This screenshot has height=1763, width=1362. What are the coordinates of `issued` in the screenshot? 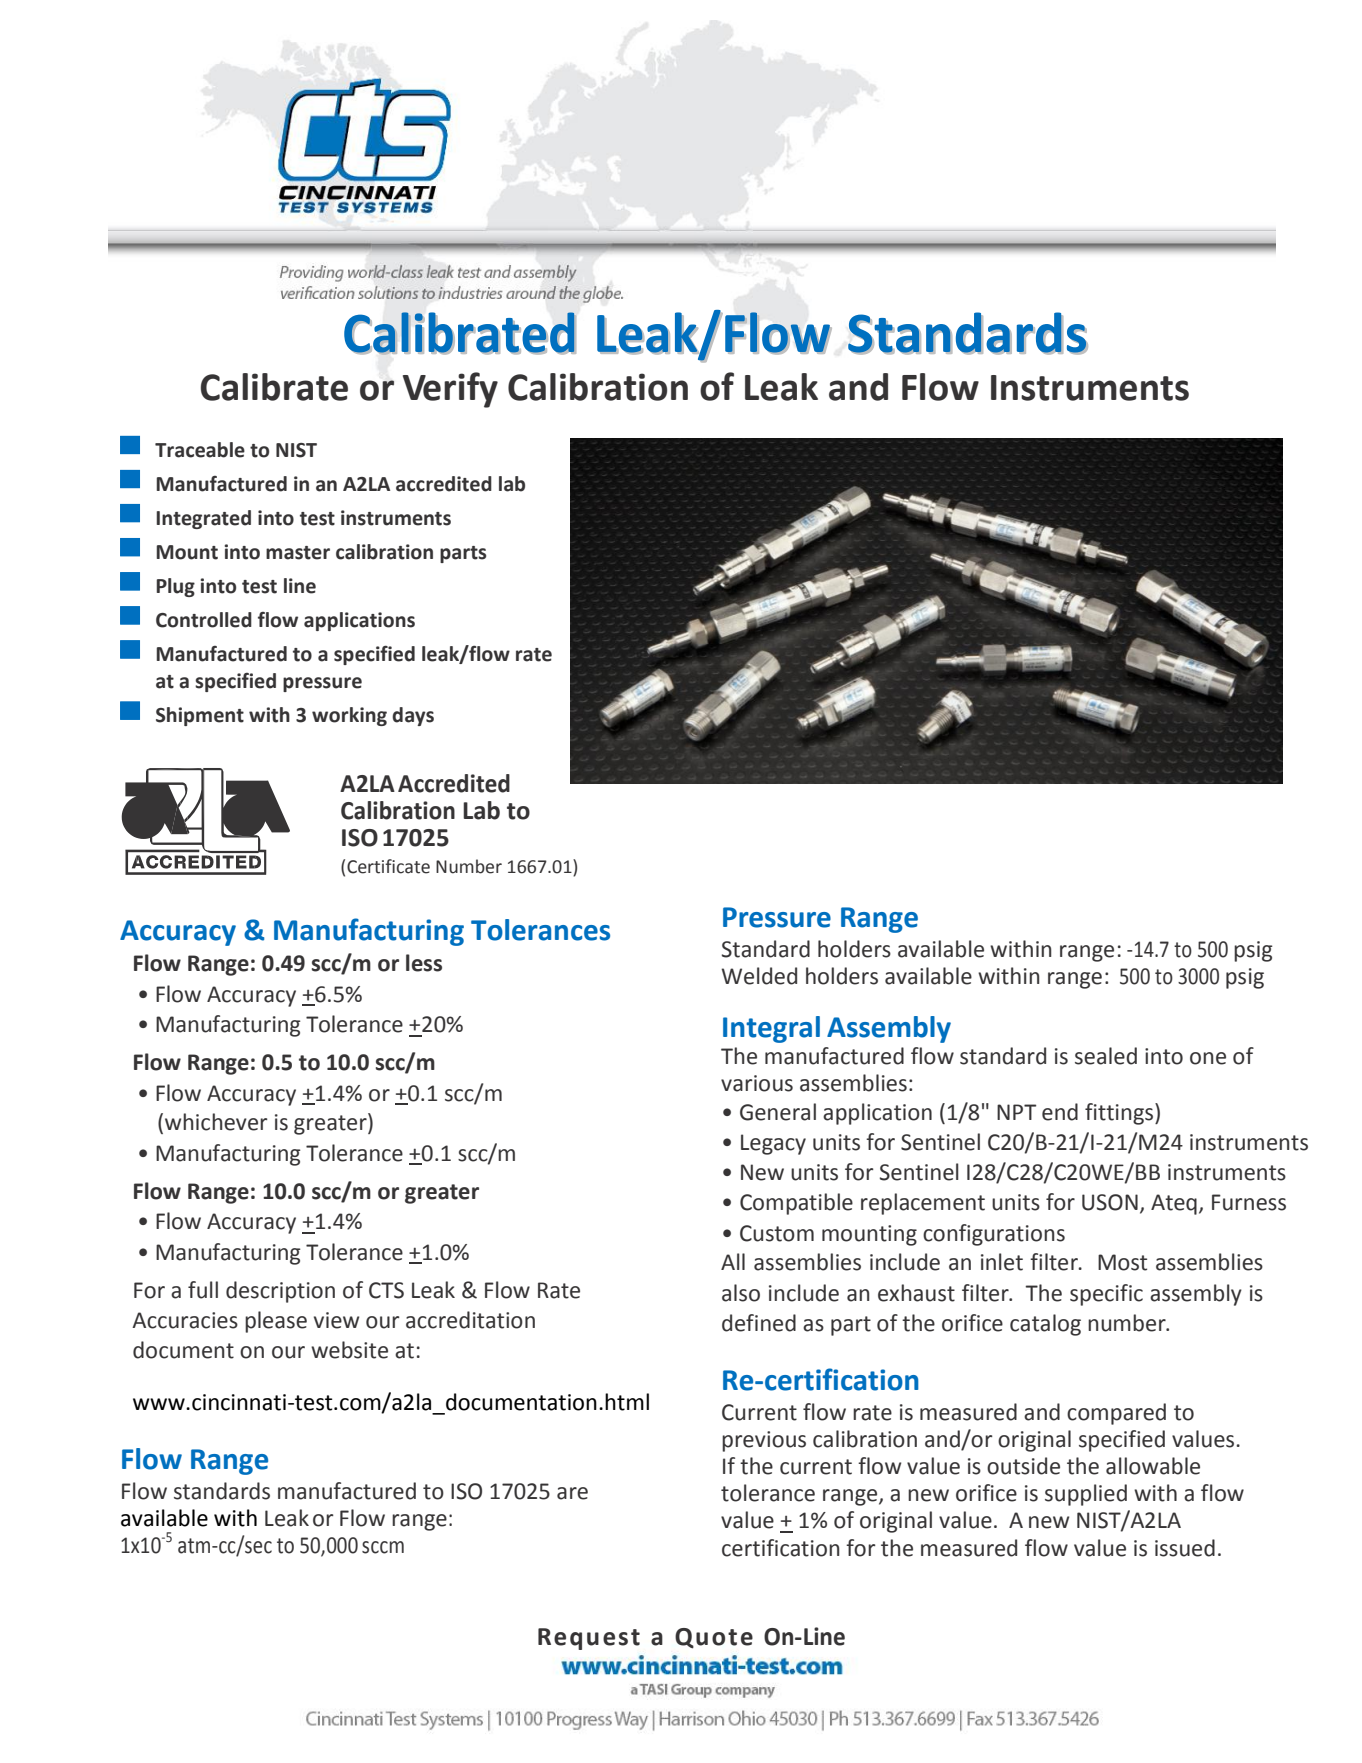 It's located at (1185, 1548).
